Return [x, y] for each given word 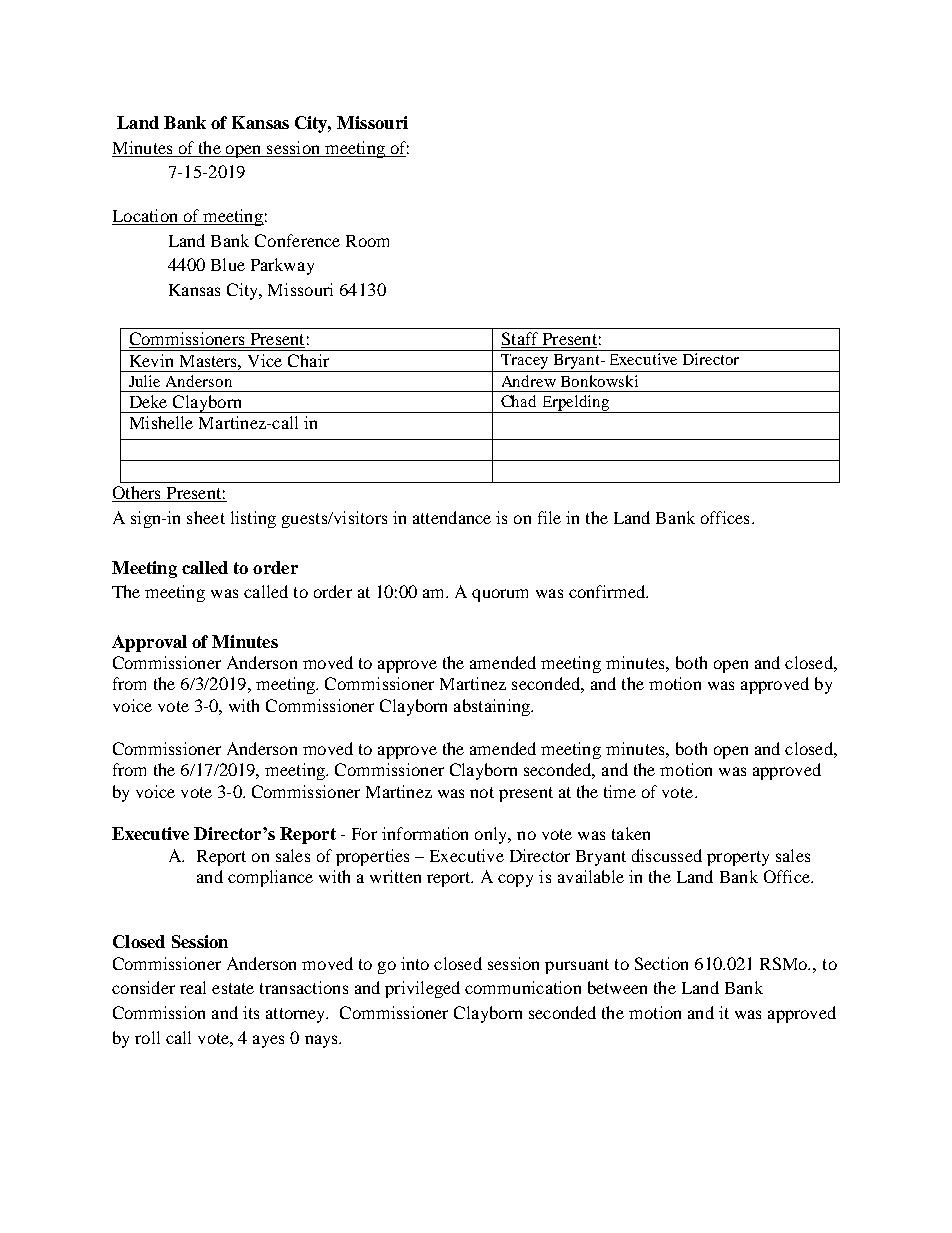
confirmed [608, 591]
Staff [521, 340]
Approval [149, 643]
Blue [228, 264]
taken [631, 833]
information [425, 833]
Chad [518, 401]
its [251, 1012]
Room [367, 241]
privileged [422, 989]
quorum [500, 595]
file [549, 517]
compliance [270, 878]
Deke [148, 401]
